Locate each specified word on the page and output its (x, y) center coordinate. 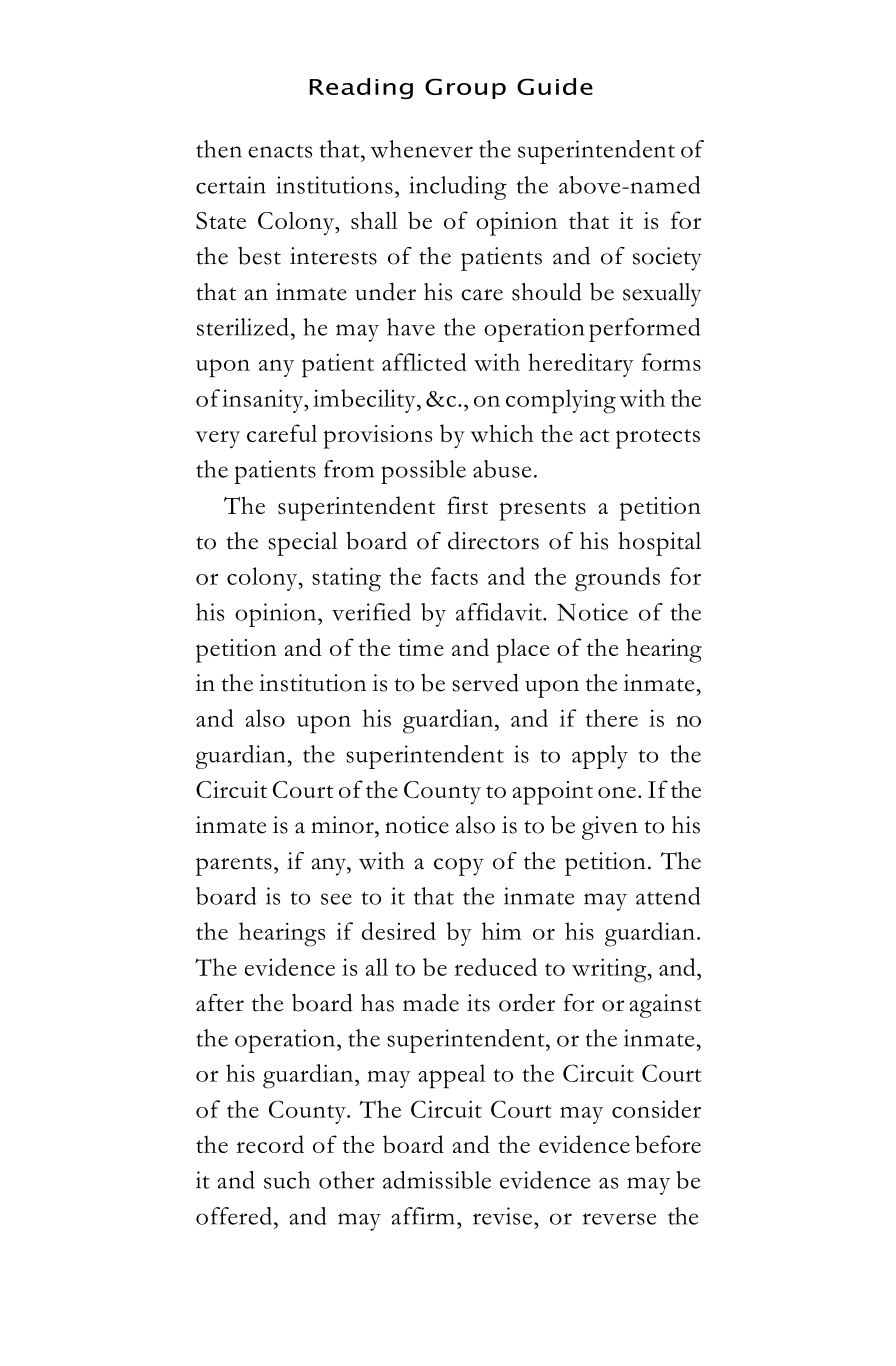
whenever (421, 149)
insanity (264, 401)
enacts (280, 151)
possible (423, 472)
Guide (555, 86)
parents (234, 866)
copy (459, 867)
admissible (437, 1180)
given (610, 828)
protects (658, 439)
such (287, 1180)
